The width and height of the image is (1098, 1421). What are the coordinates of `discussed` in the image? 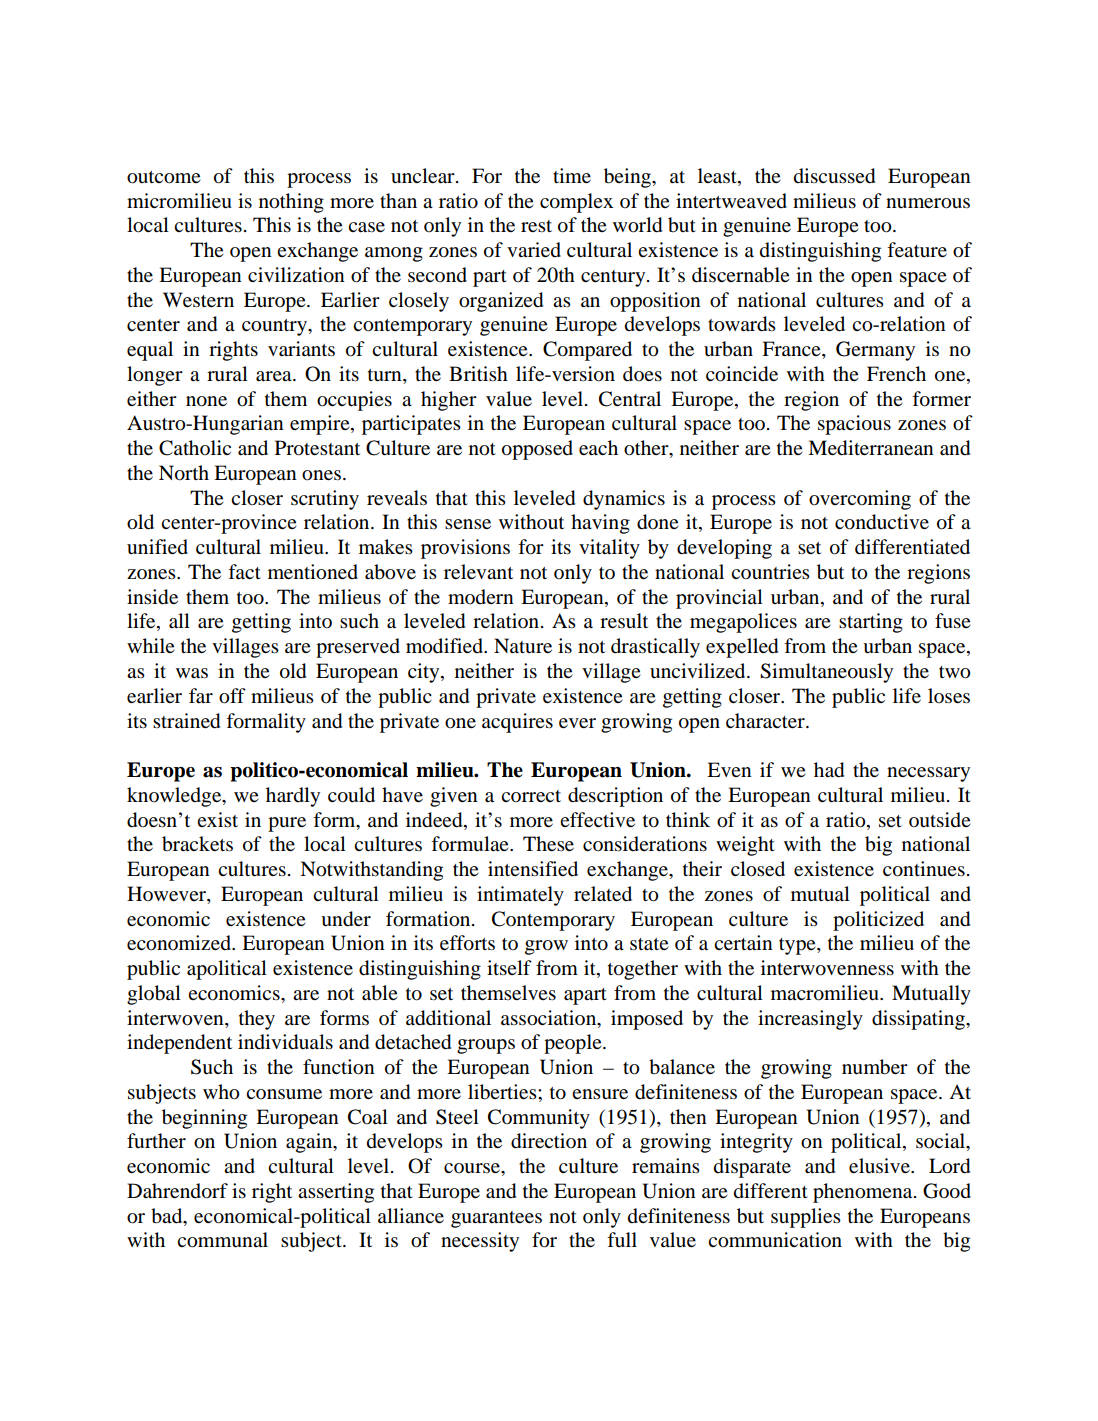 It's located at (834, 176).
